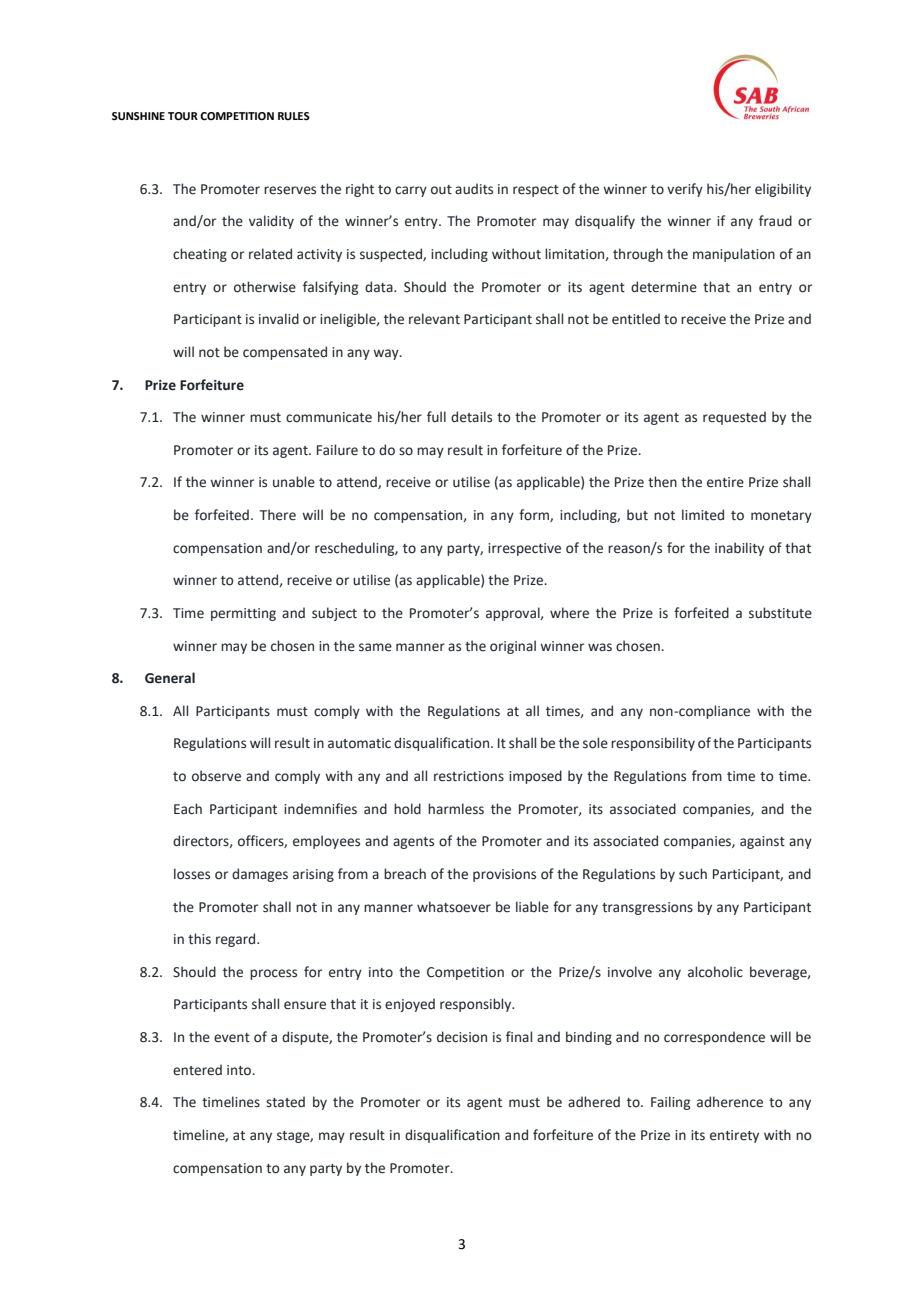 The image size is (924, 1308). I want to click on permitting, so click(243, 614).
